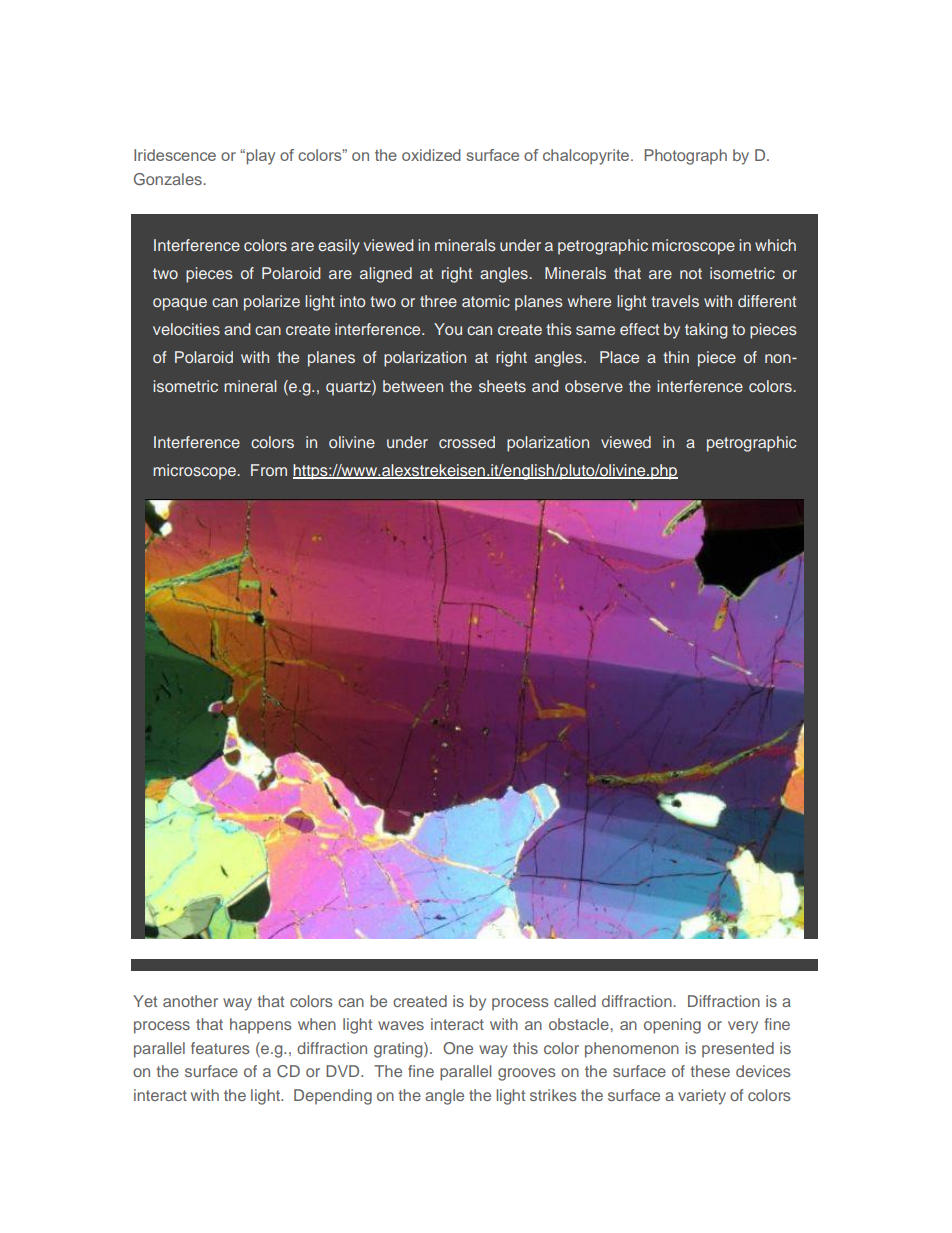  Describe the element at coordinates (672, 1026) in the screenshot. I see `opening` at that location.
